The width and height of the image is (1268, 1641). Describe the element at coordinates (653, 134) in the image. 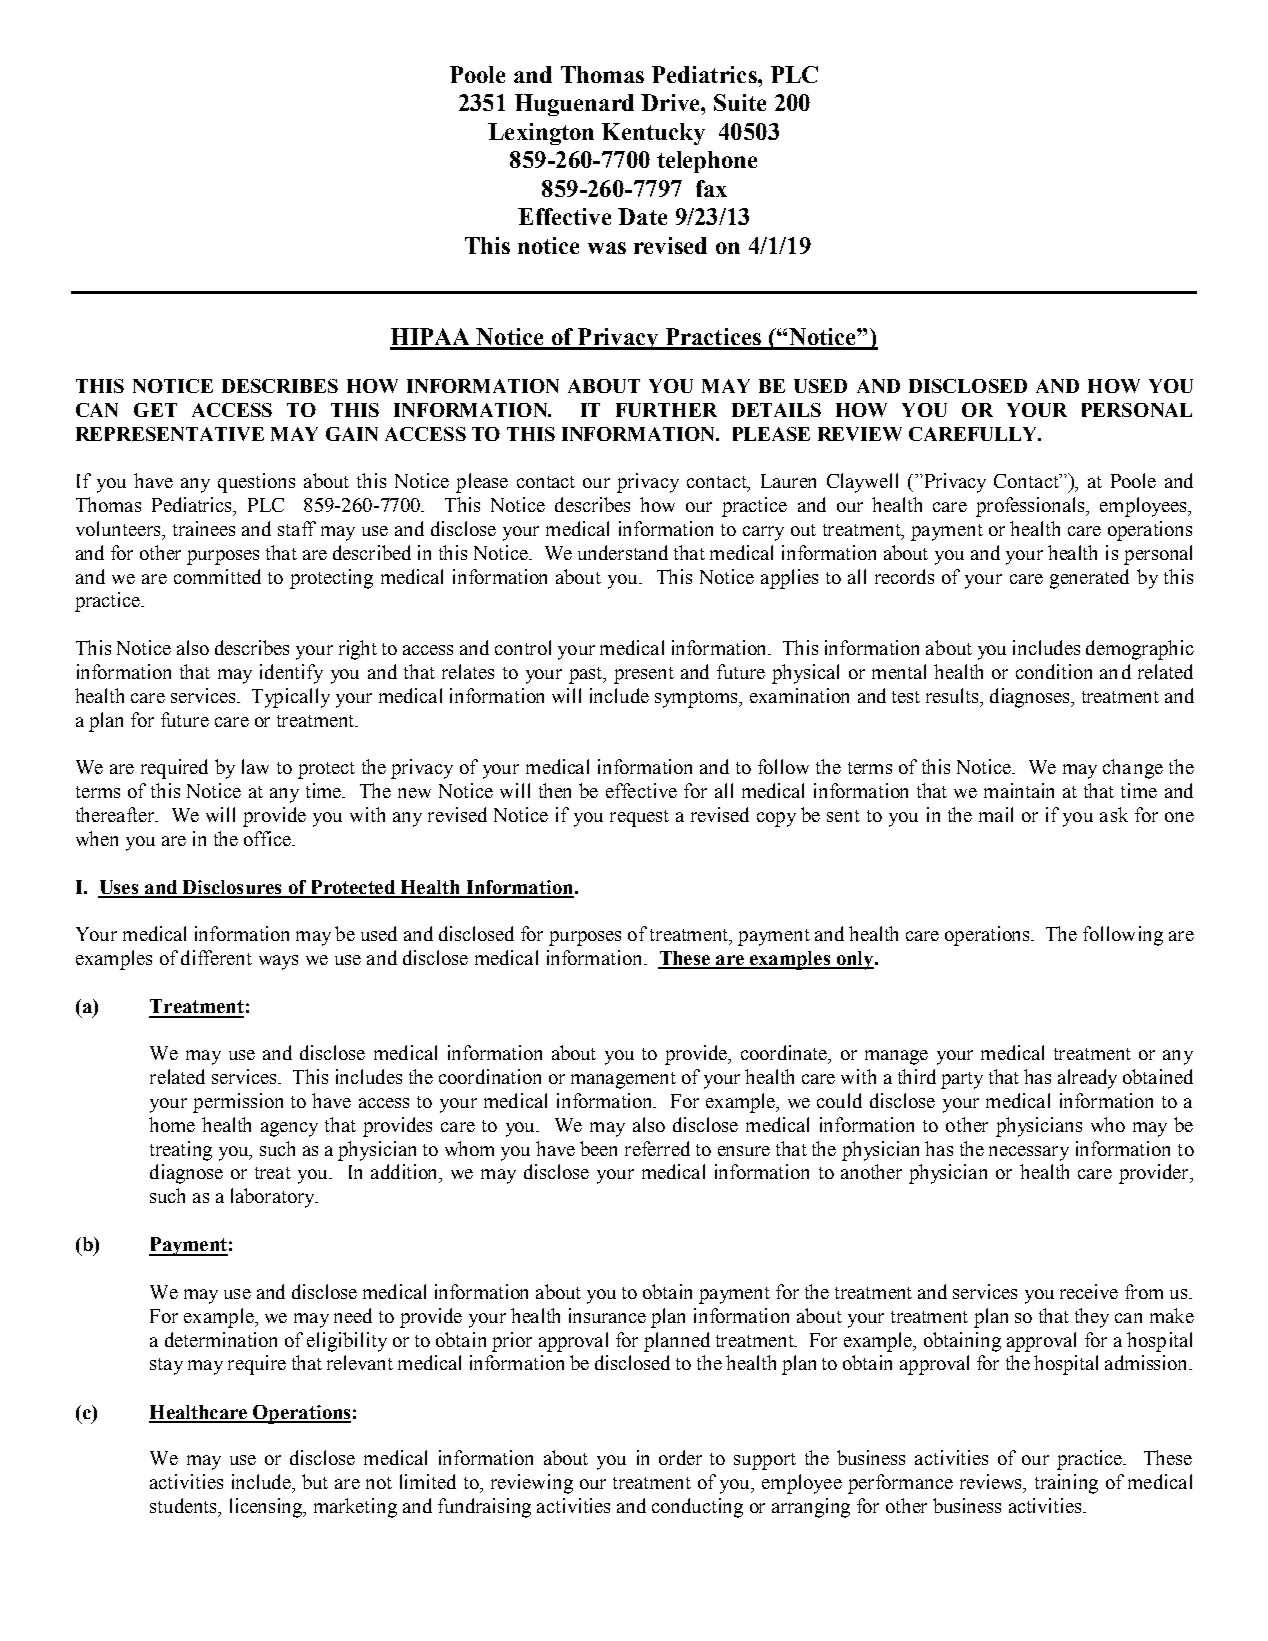

I see `Kentucky` at that location.
